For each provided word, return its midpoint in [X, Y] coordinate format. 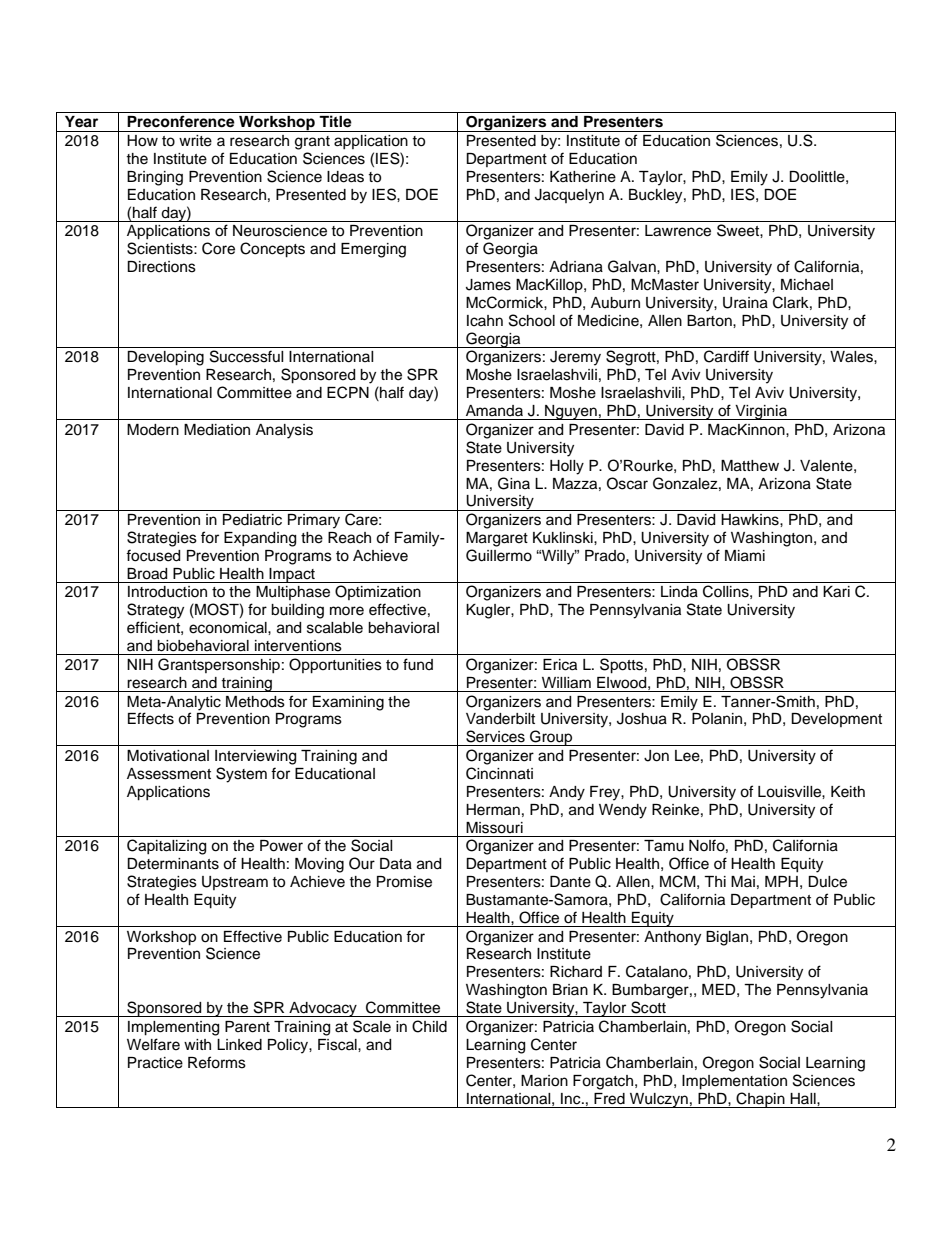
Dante [570, 882]
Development [836, 720]
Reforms [217, 1062]
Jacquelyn [569, 196]
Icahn [485, 321]
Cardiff [726, 356]
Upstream [235, 883]
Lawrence [678, 231]
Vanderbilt [500, 719]
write [195, 141]
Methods [255, 702]
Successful [247, 356]
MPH [781, 881]
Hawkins [751, 520]
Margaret [497, 539]
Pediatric [252, 520]
